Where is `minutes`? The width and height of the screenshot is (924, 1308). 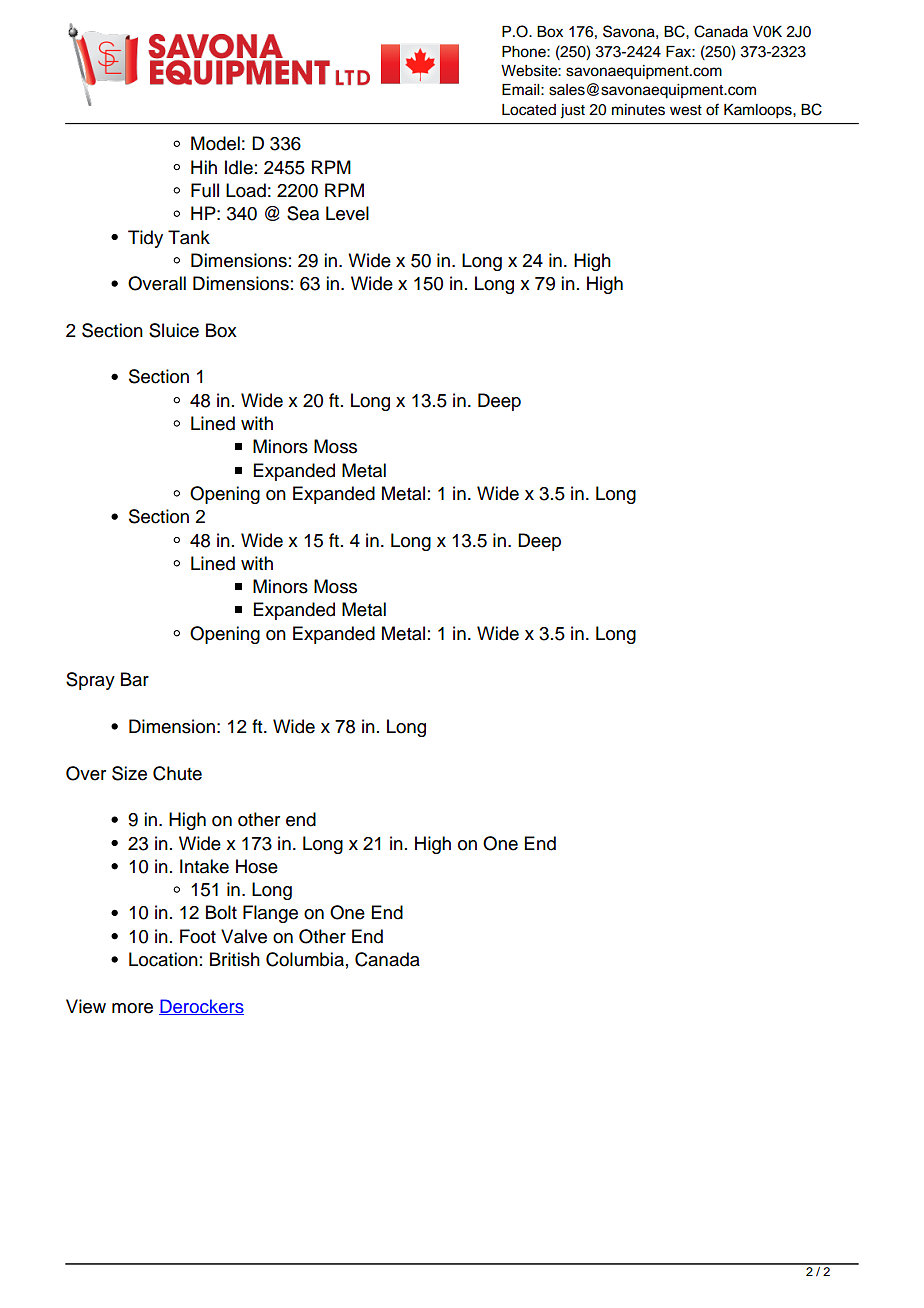
minutes is located at coordinates (638, 110).
